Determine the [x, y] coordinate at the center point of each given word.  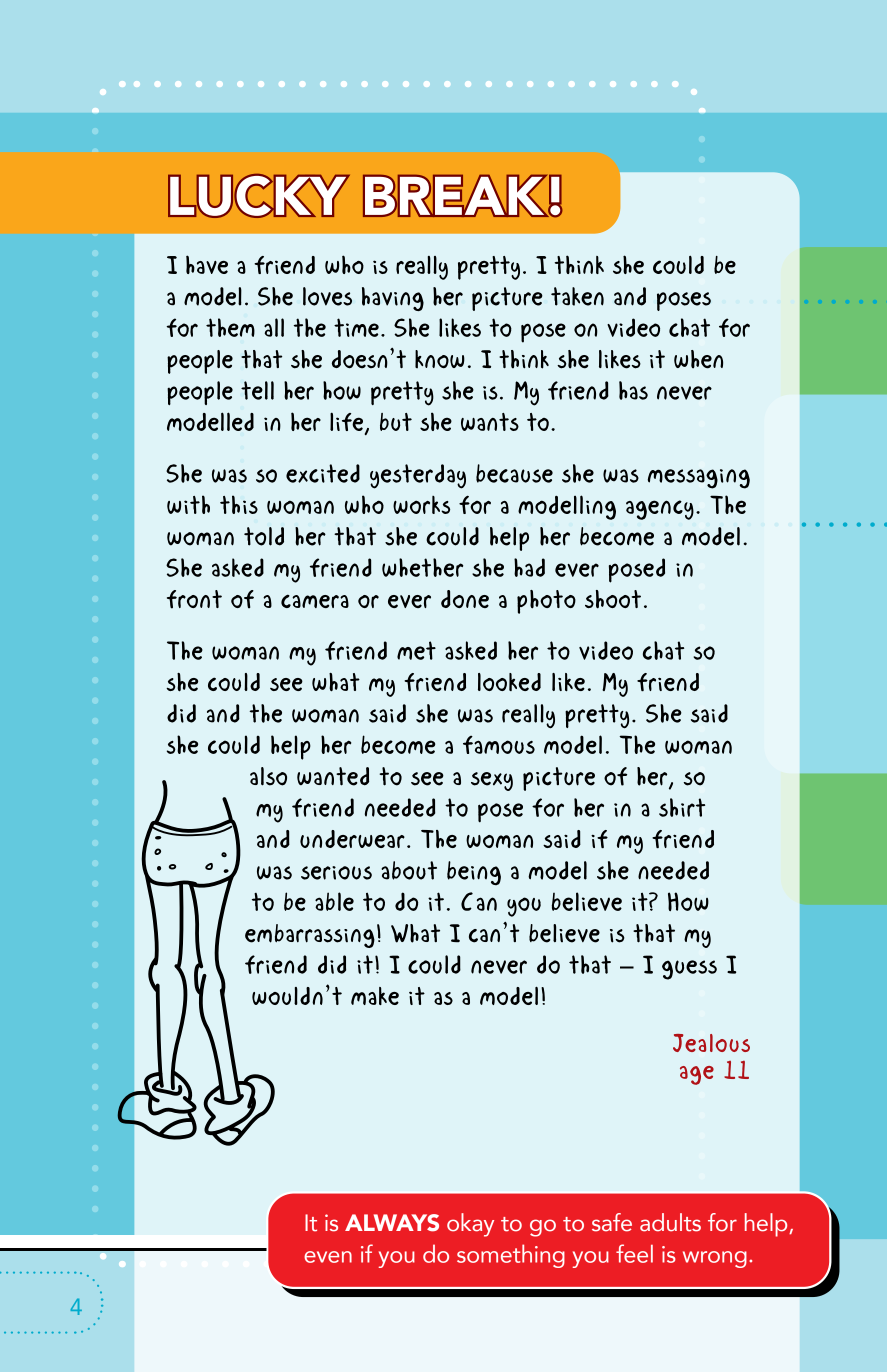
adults [670, 1222]
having [393, 299]
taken [577, 296]
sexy [492, 781]
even [328, 1257]
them [230, 327]
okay [470, 1225]
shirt [682, 807]
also [268, 776]
